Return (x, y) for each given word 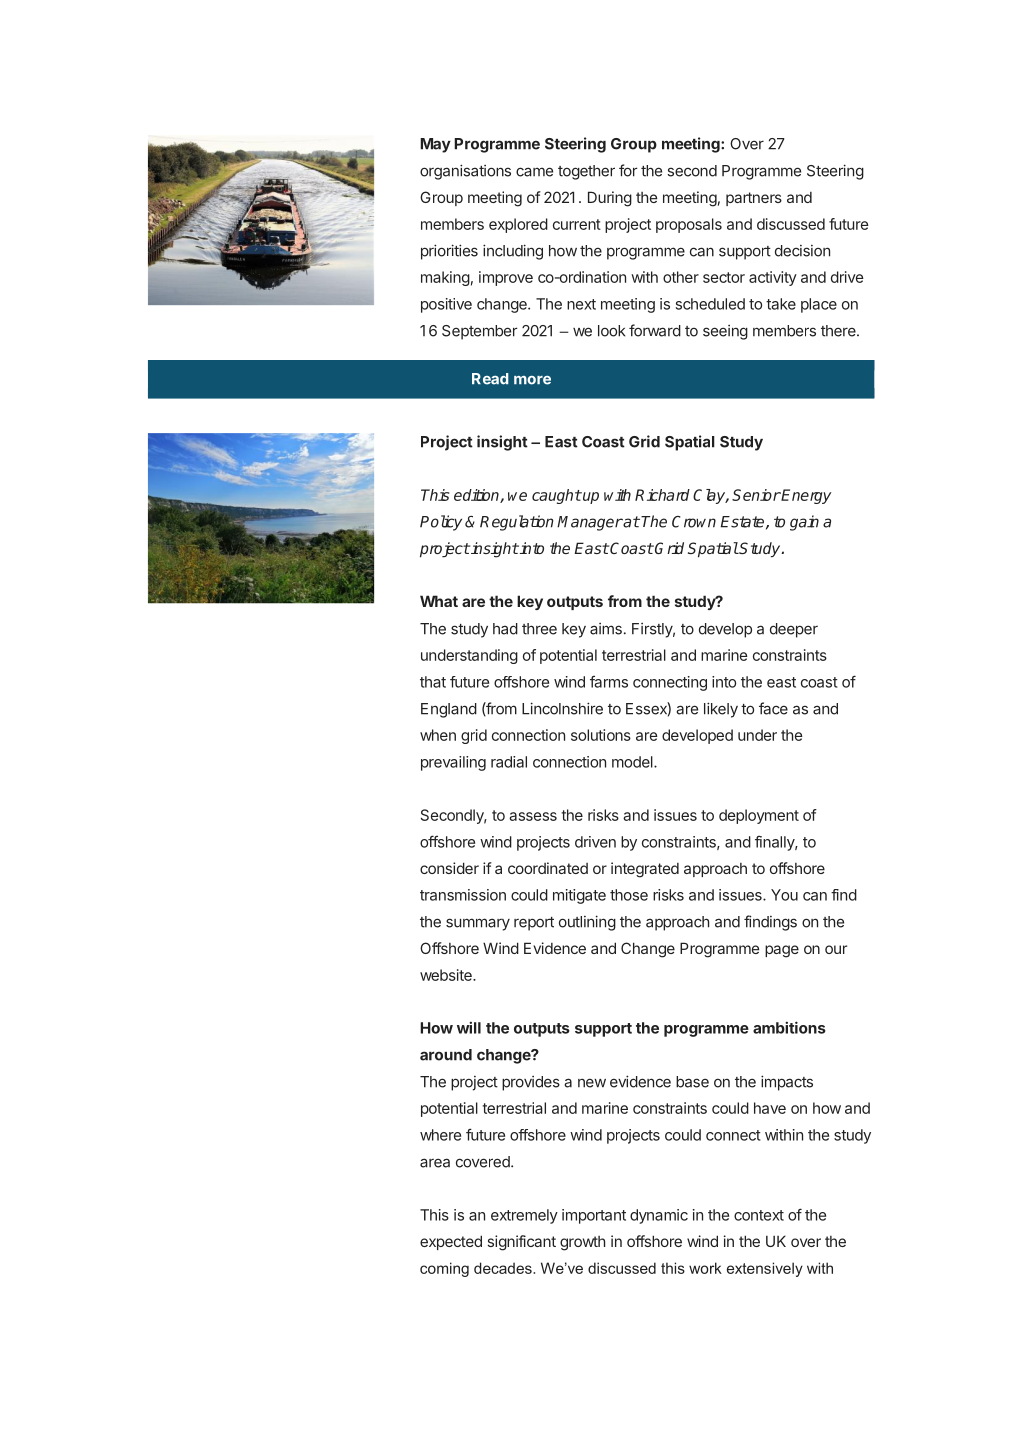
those (629, 895)
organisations (465, 172)
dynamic (659, 1216)
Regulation (517, 523)
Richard (662, 495)
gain (804, 523)
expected (451, 1242)
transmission (463, 895)
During (610, 199)
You (784, 895)
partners (754, 199)
